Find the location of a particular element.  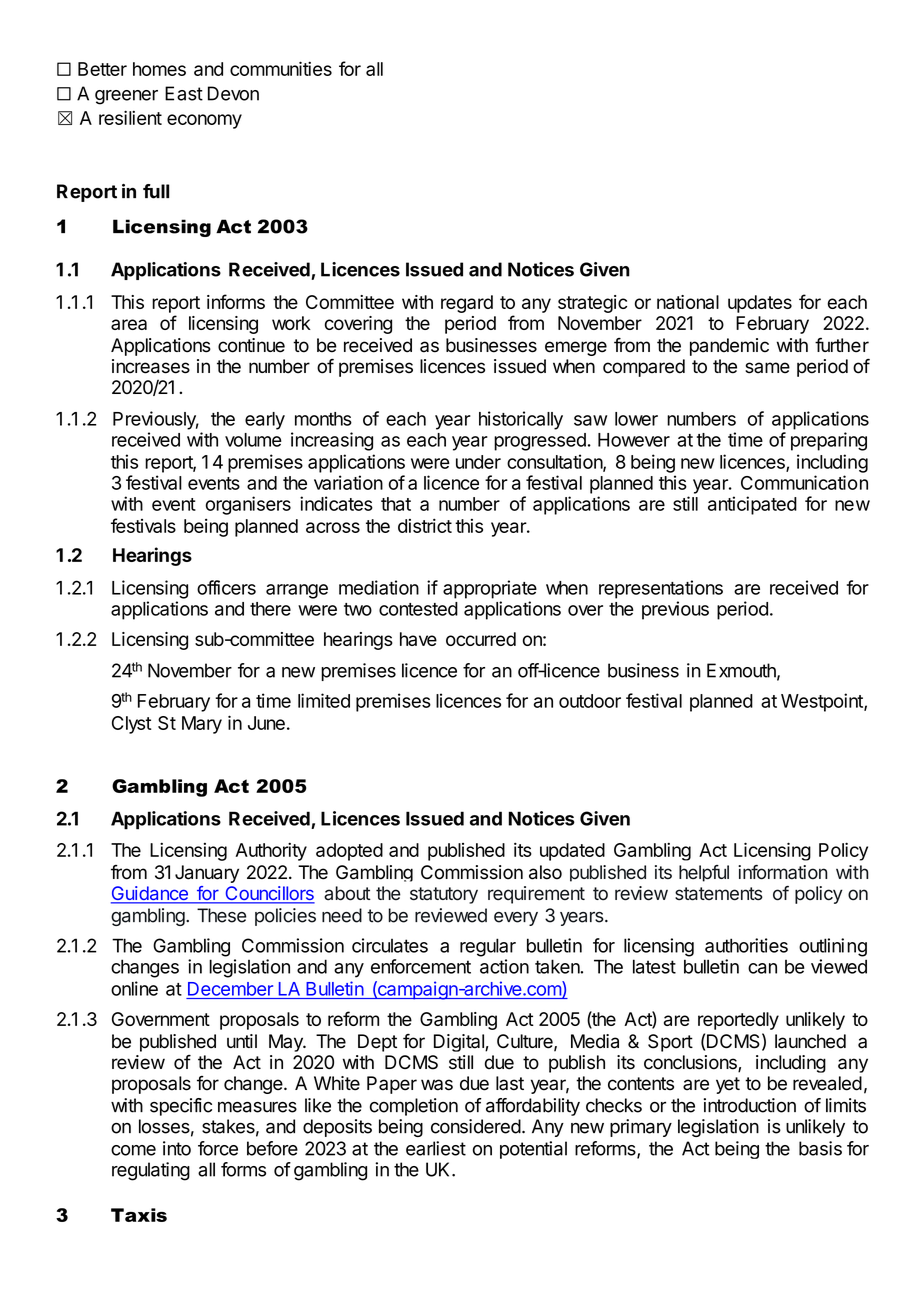

updates is located at coordinates (760, 304).
